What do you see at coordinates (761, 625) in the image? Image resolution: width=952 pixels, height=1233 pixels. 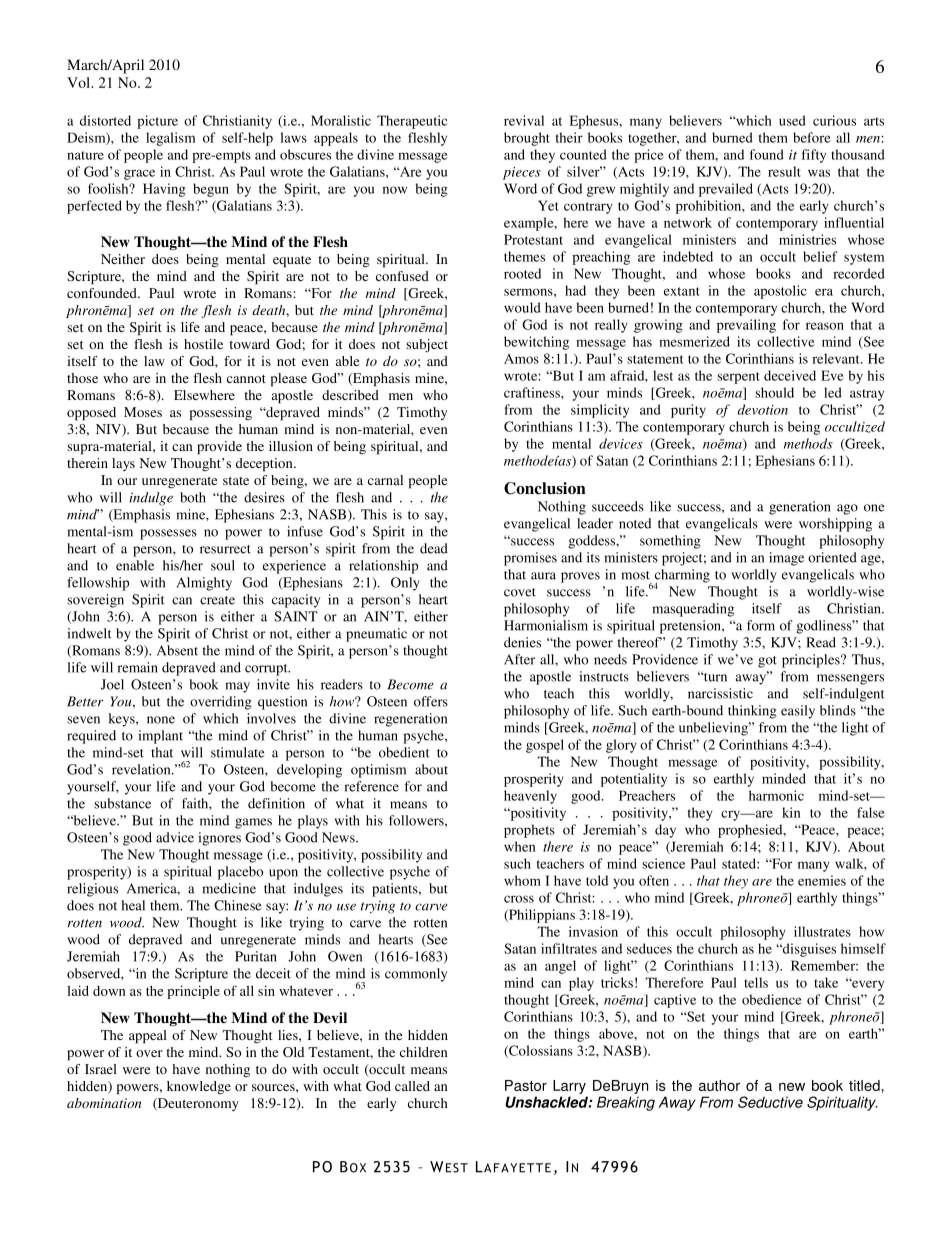 I see `form` at bounding box center [761, 625].
